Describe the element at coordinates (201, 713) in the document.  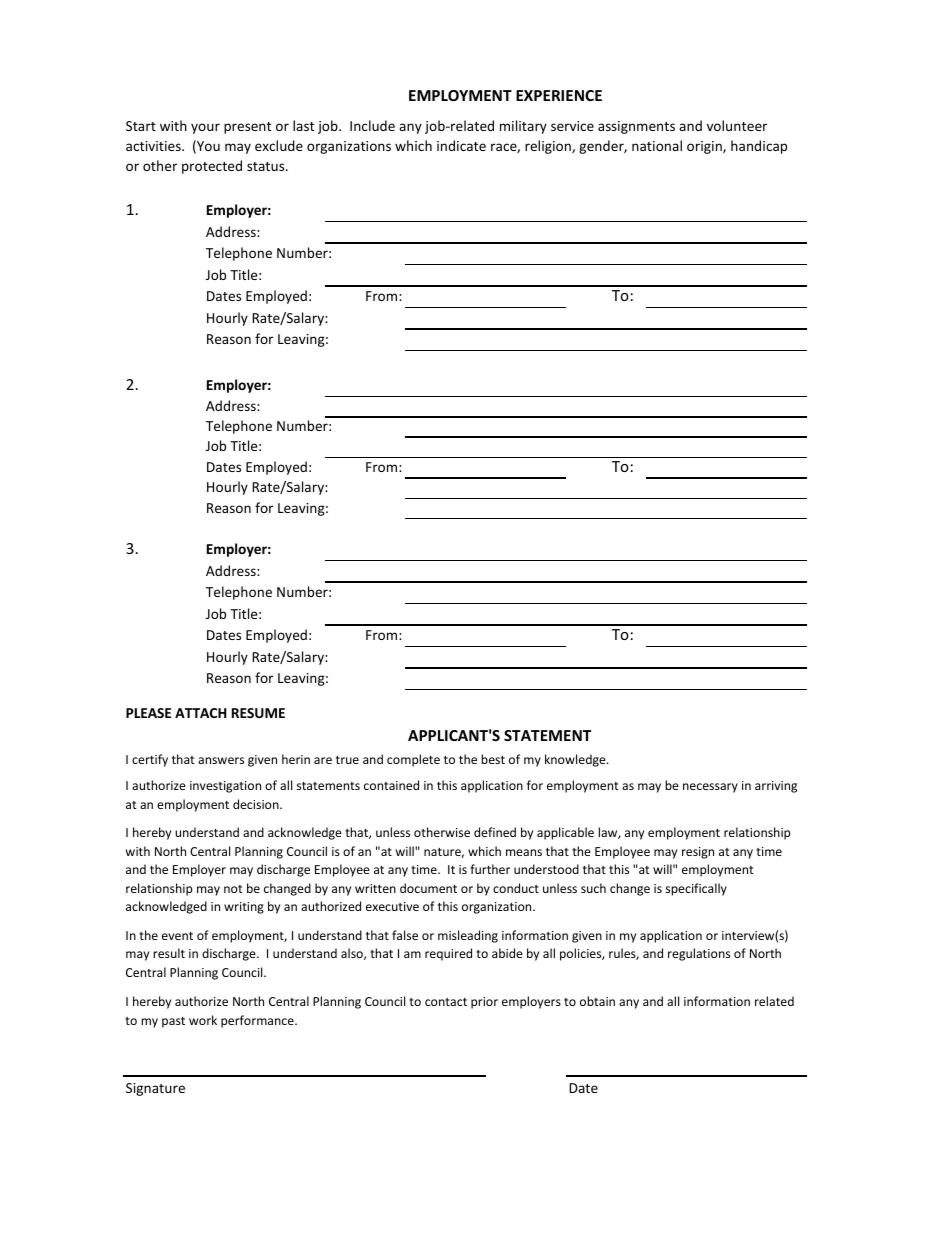
I see `ATTACH` at that location.
